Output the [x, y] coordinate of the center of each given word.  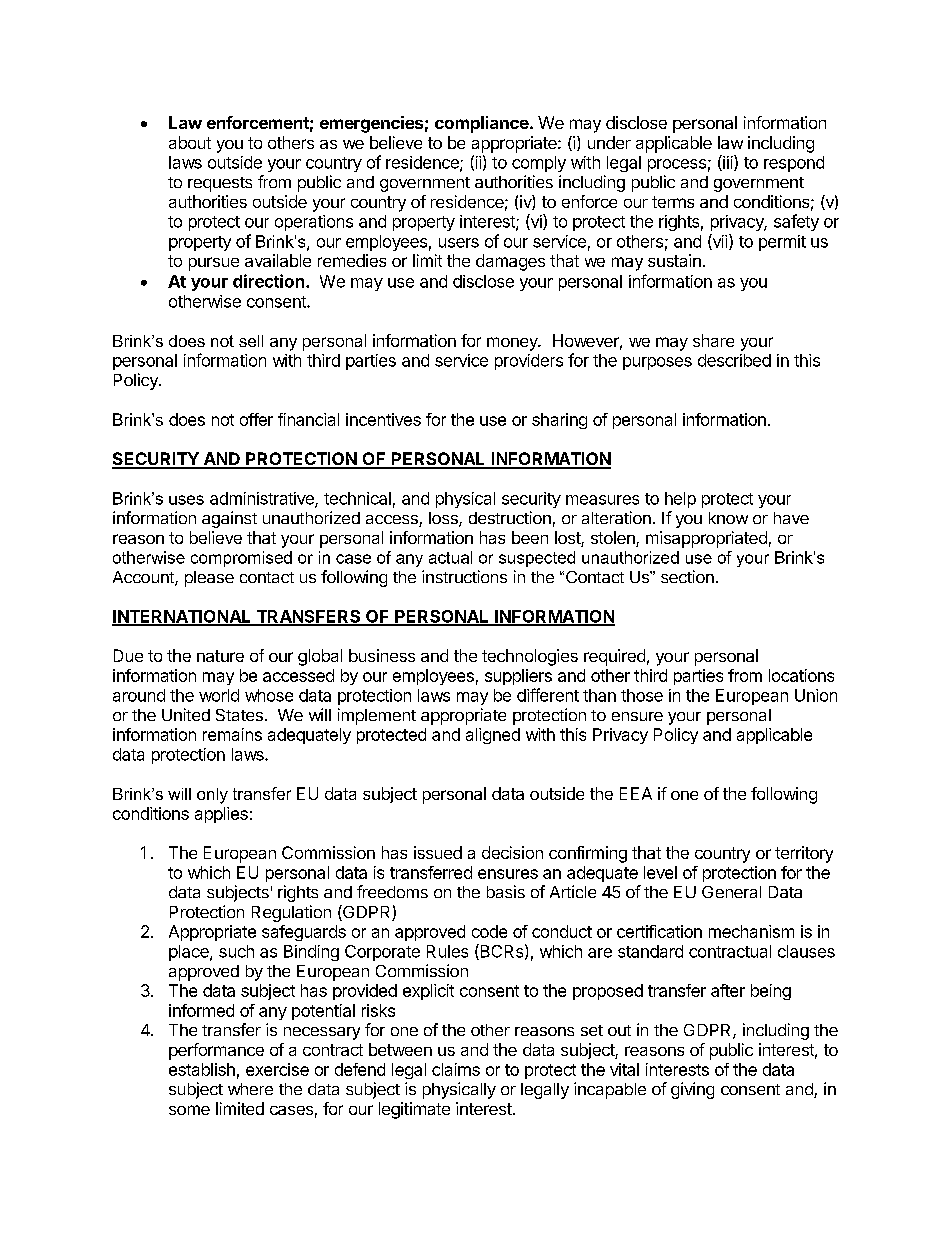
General [731, 892]
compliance [483, 124]
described [734, 360]
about [190, 142]
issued [438, 852]
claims [456, 1069]
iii [728, 163]
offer [256, 419]
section [687, 576]
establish [202, 1069]
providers [529, 362]
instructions [464, 576]
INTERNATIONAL [183, 617]
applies [221, 815]
